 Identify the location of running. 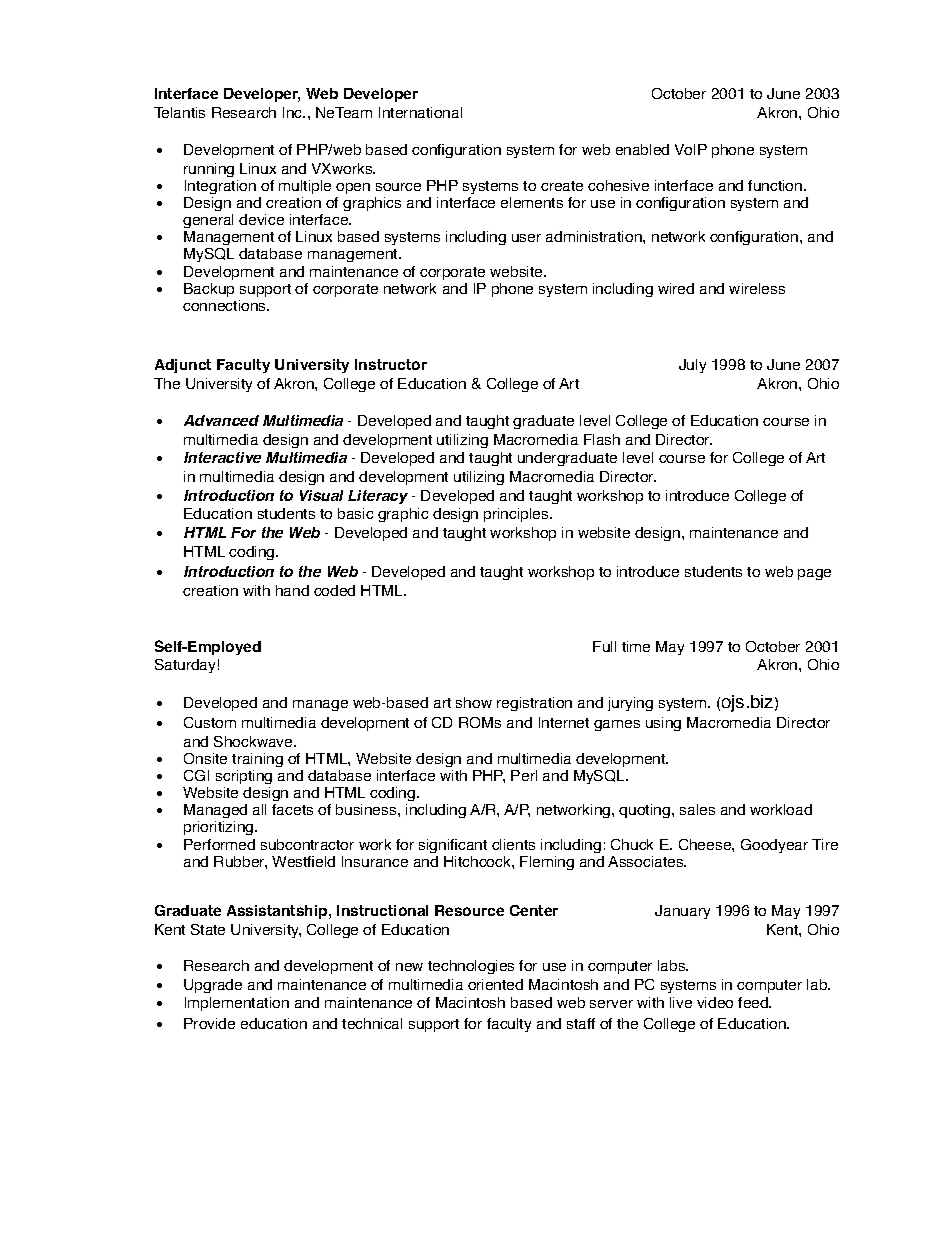
(209, 170).
